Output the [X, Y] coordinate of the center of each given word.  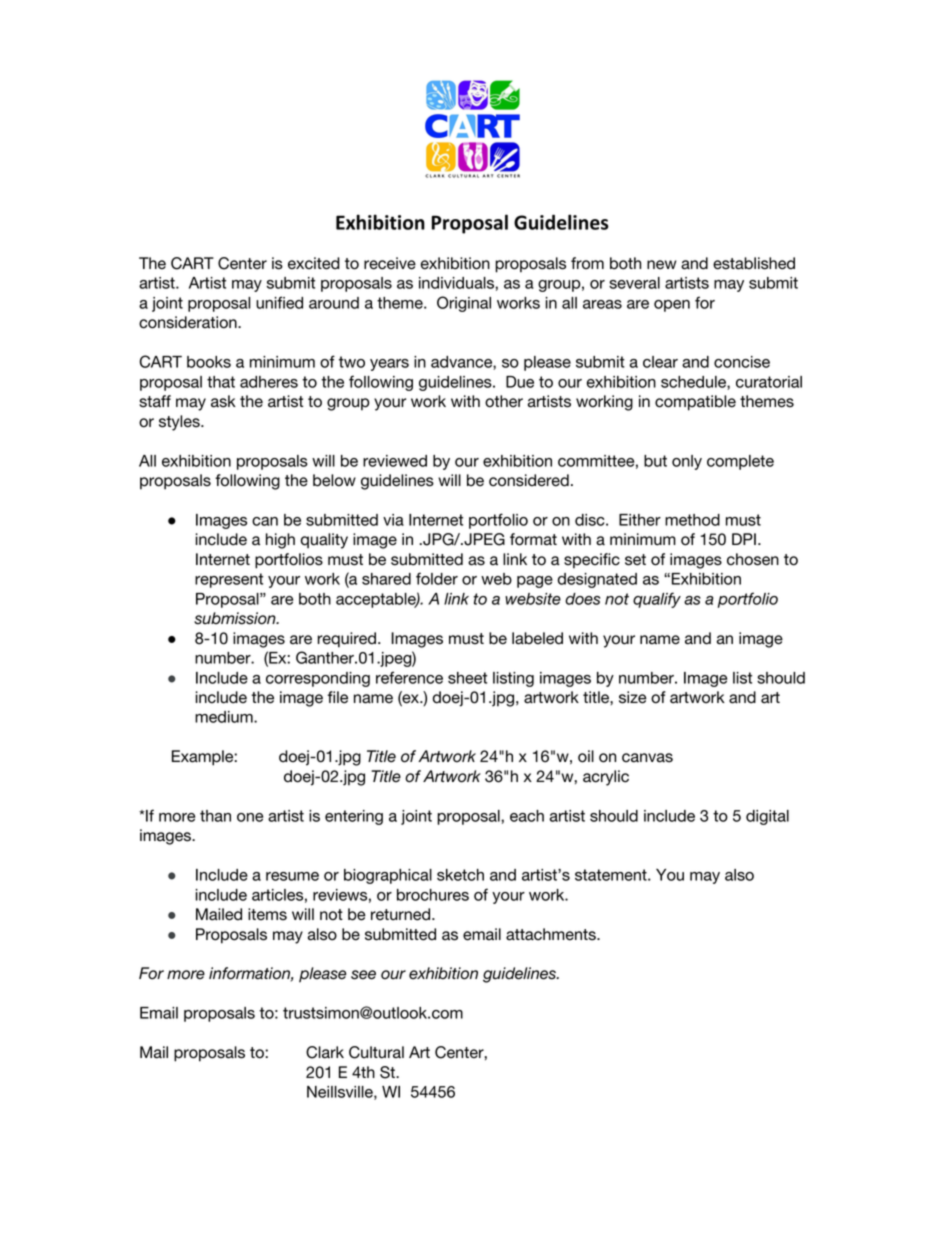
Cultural [376, 1052]
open [672, 306]
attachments [552, 934]
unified [279, 302]
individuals [457, 283]
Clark [325, 1052]
